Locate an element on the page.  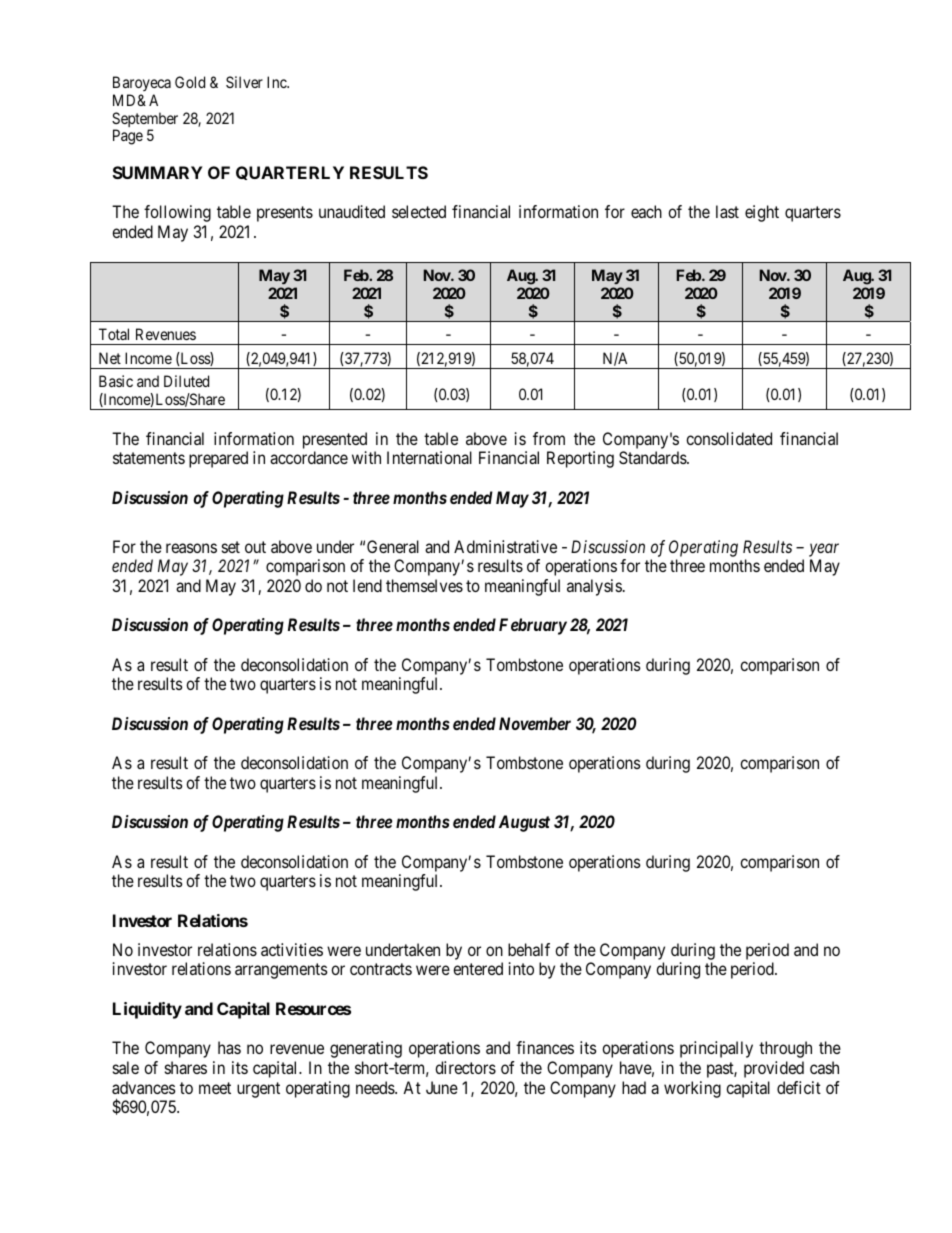
Diluted is located at coordinates (186, 381).
